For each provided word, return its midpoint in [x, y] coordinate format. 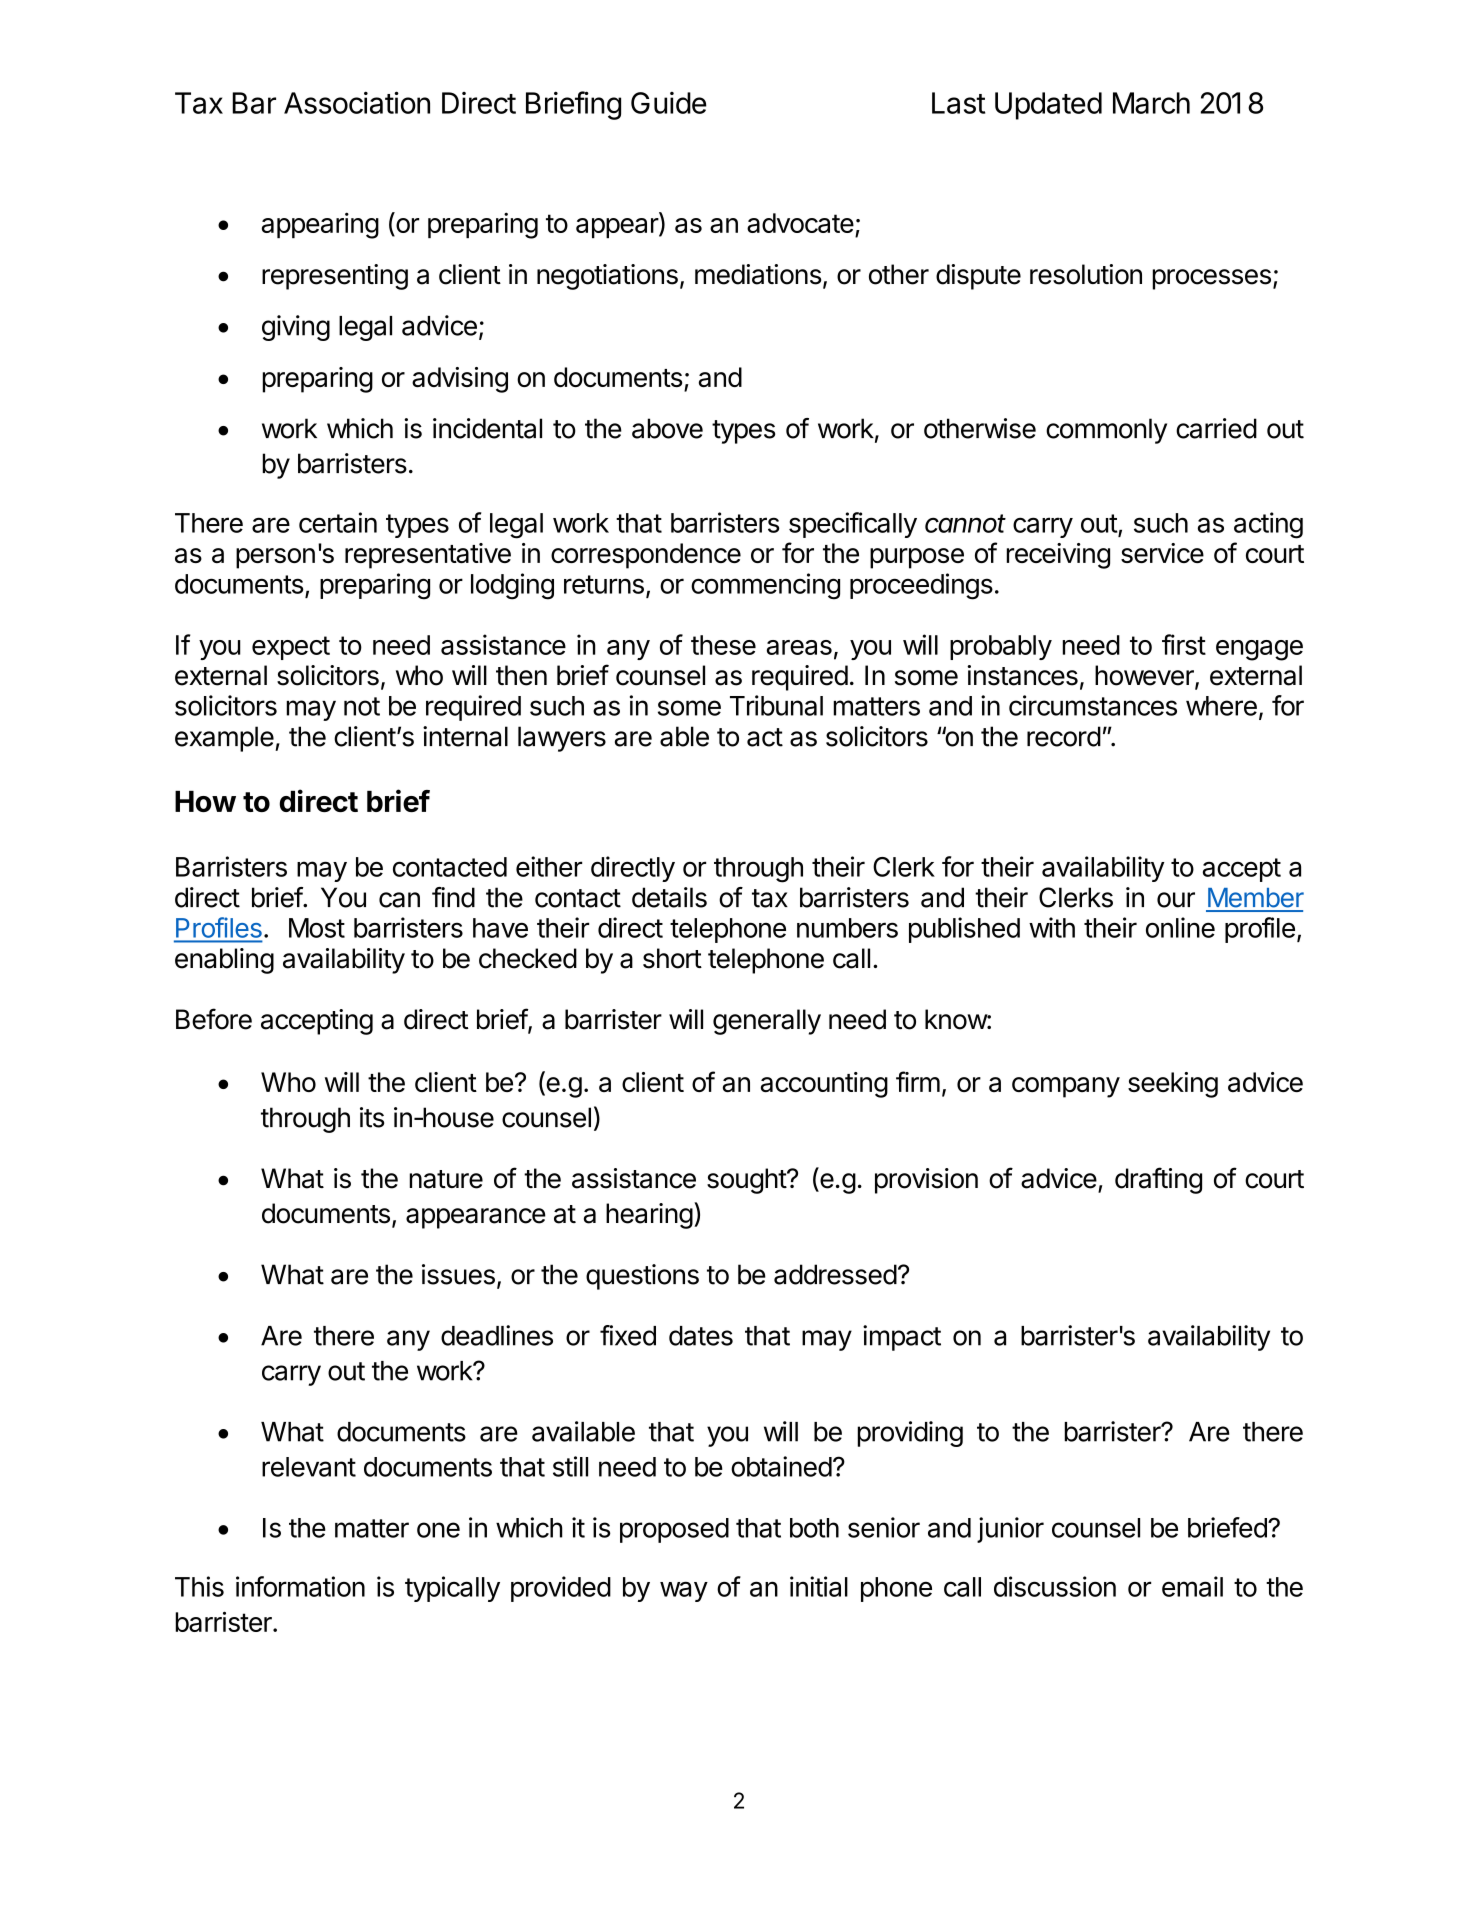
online [1180, 927]
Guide [669, 103]
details [669, 897]
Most [317, 928]
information [300, 1586]
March [1151, 103]
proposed [674, 1530]
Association [357, 102]
